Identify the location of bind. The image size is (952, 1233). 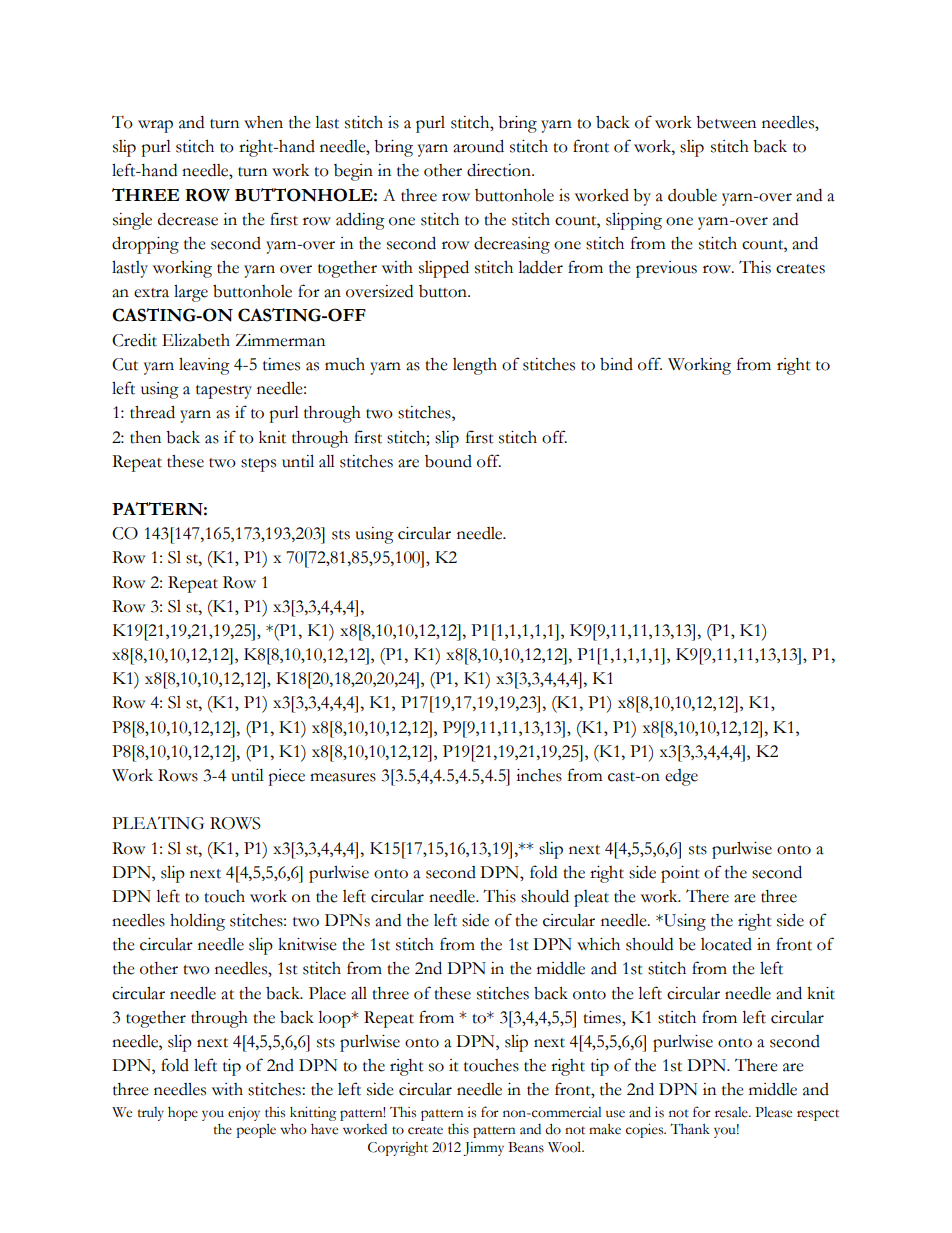
(616, 364).
